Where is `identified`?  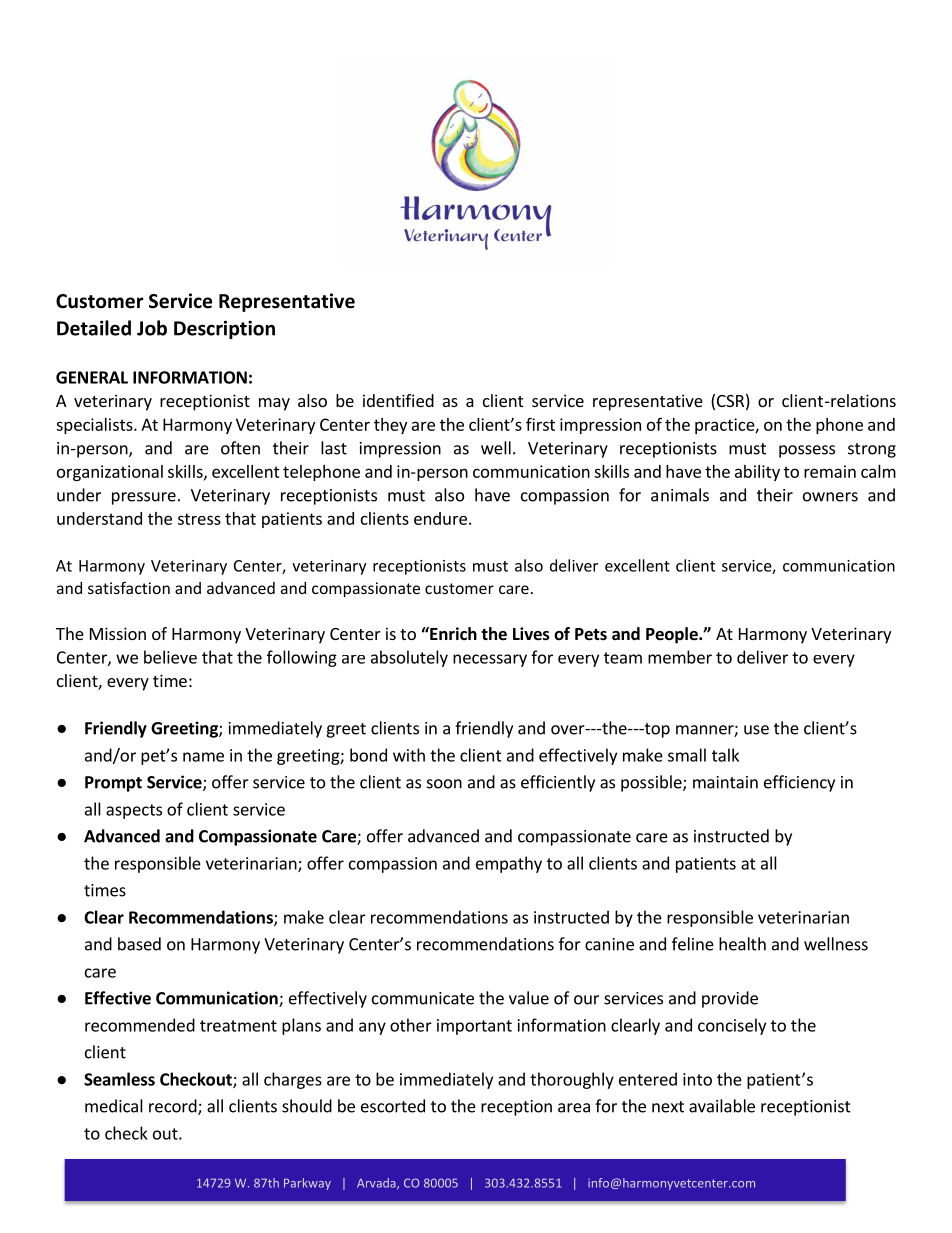
identified is located at coordinates (398, 400).
